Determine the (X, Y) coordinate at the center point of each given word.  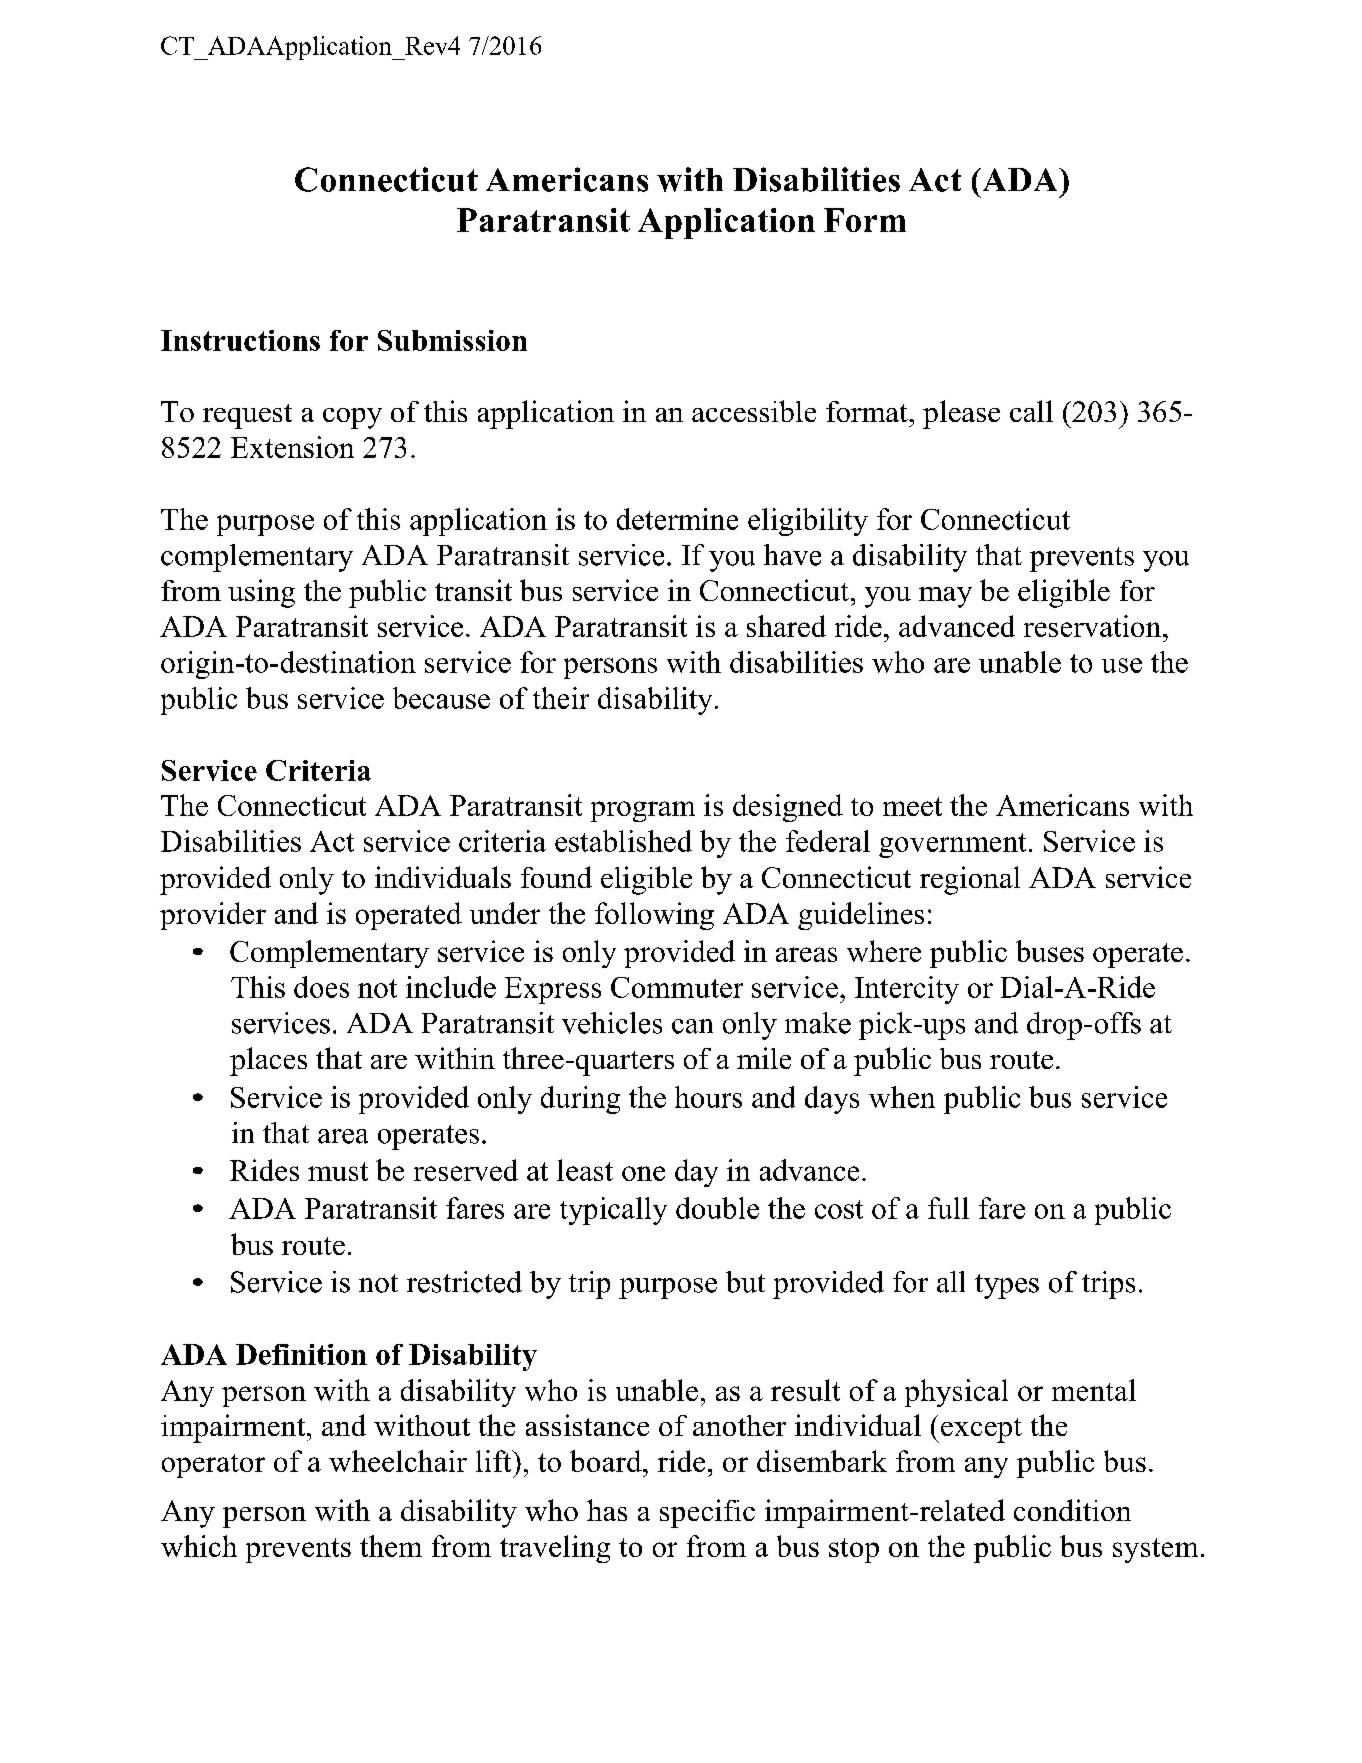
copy (352, 418)
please (961, 414)
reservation (1094, 626)
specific (707, 1513)
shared (786, 626)
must (338, 1171)
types (1007, 1286)
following (654, 916)
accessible (754, 411)
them (391, 1546)
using (261, 593)
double (717, 1208)
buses (1050, 951)
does (321, 987)
